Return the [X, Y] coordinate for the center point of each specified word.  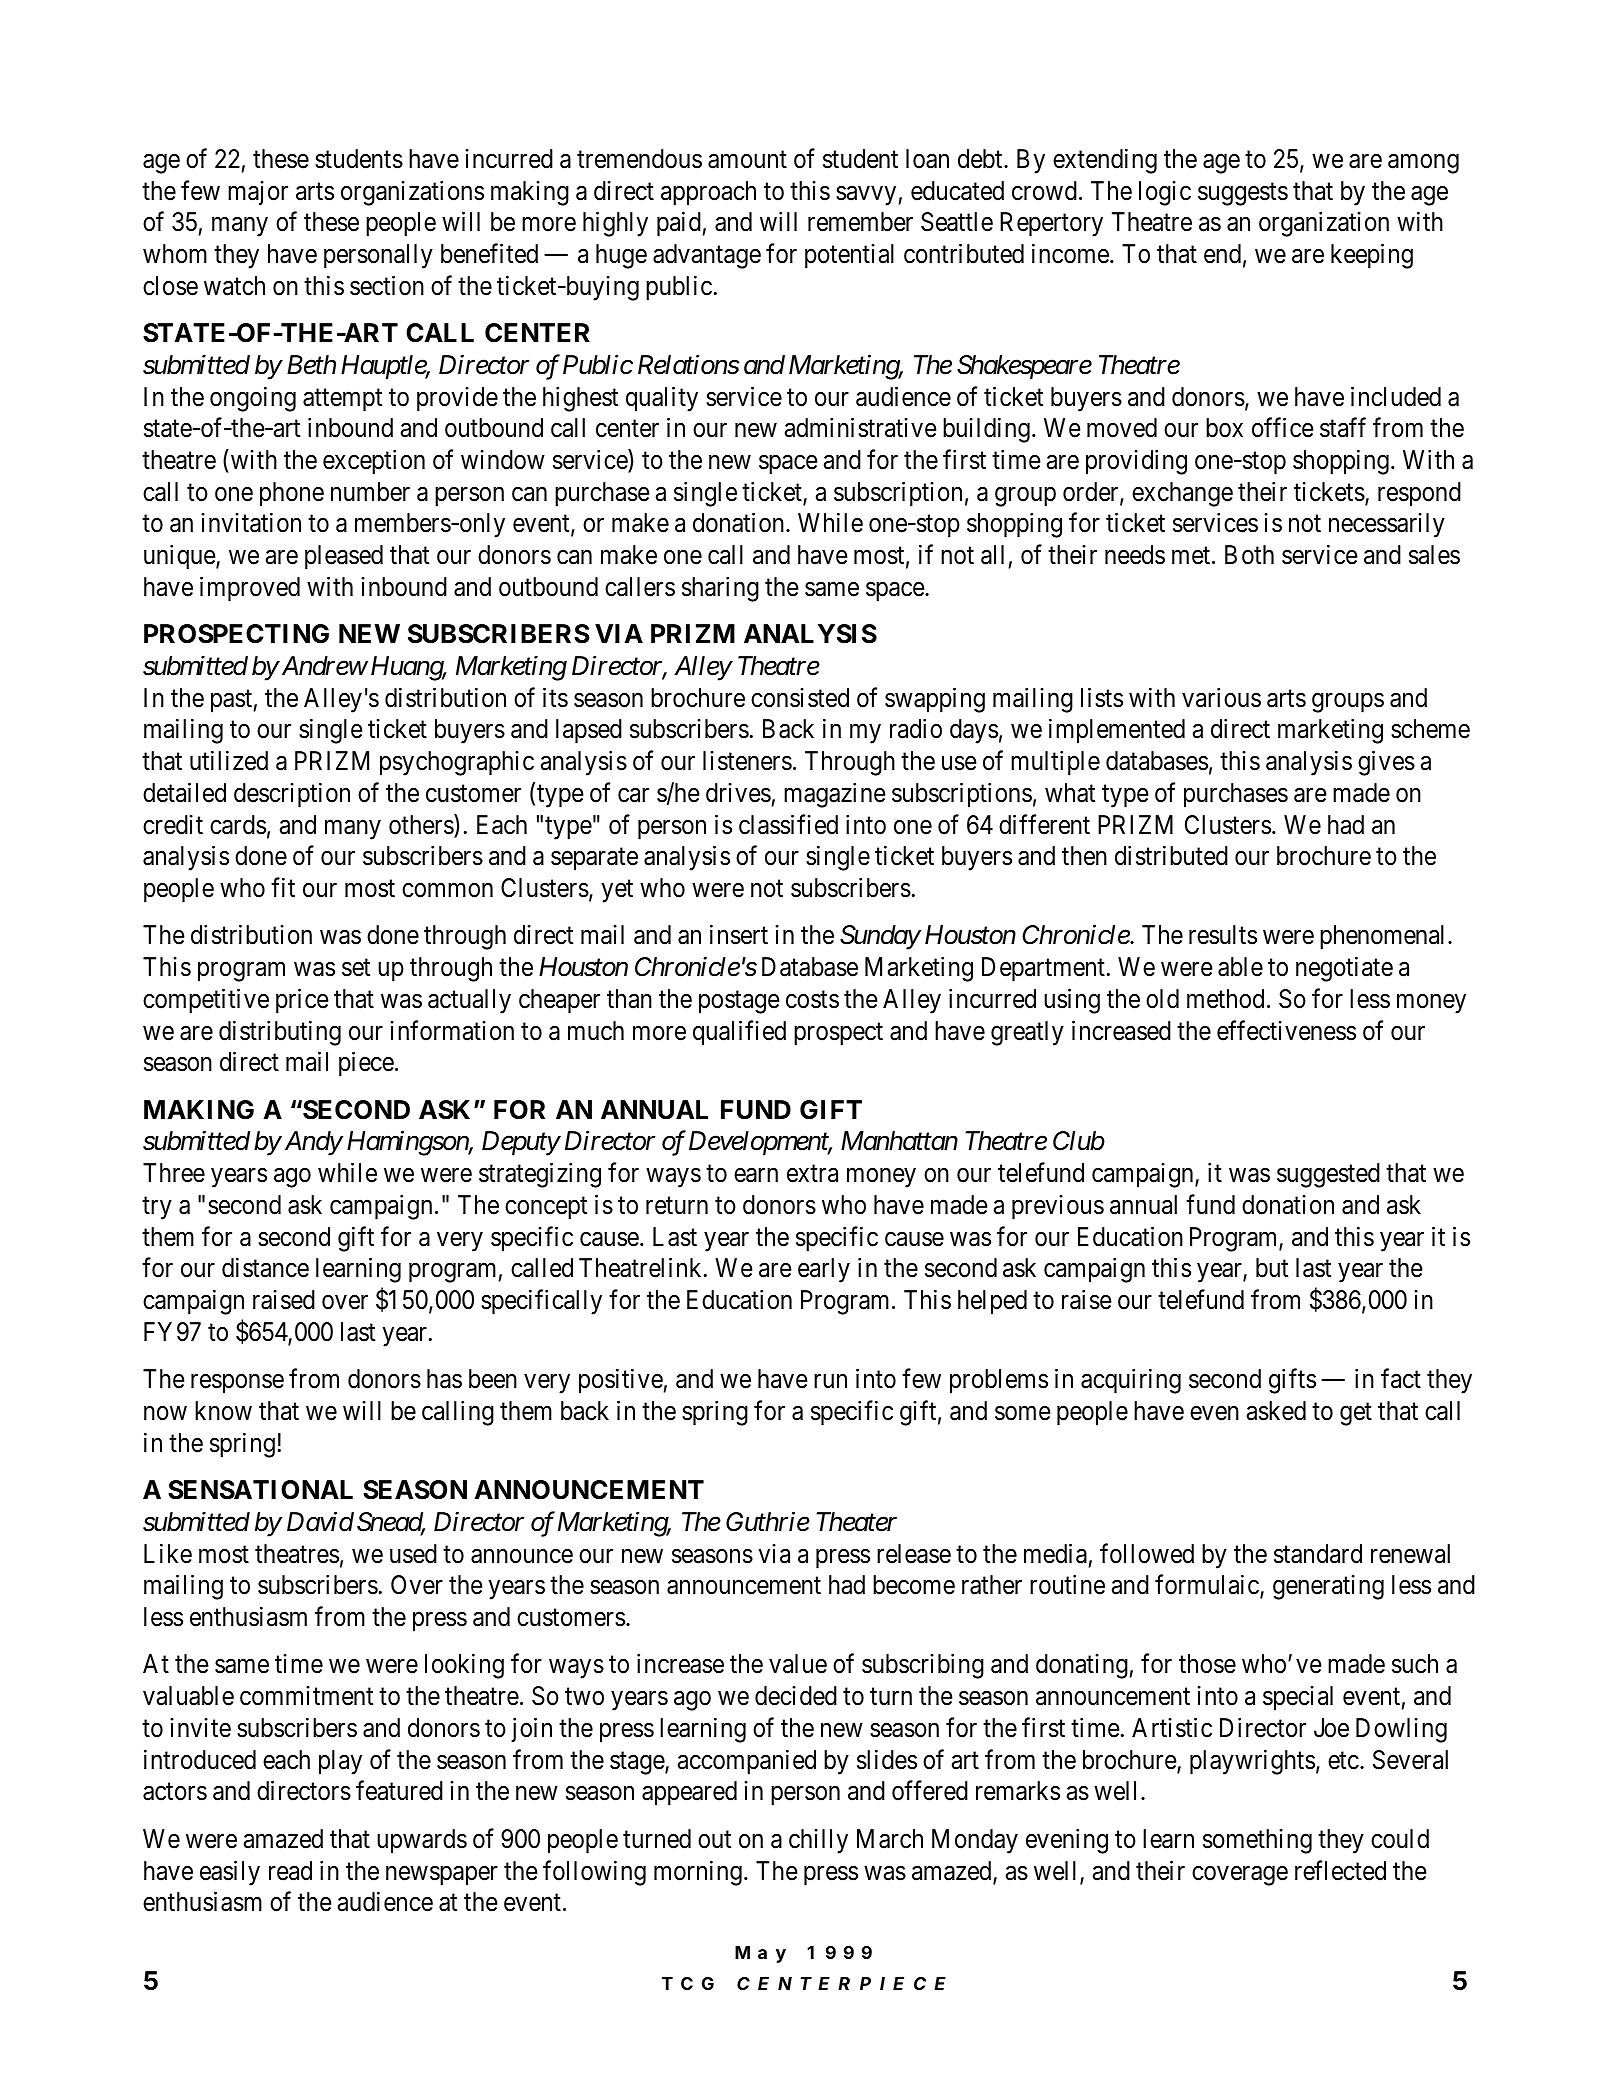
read [290, 1871]
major [258, 193]
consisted [800, 698]
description [292, 795]
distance [265, 1268]
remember [860, 222]
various [1221, 697]
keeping [1372, 256]
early [824, 1270]
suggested [1328, 1175]
